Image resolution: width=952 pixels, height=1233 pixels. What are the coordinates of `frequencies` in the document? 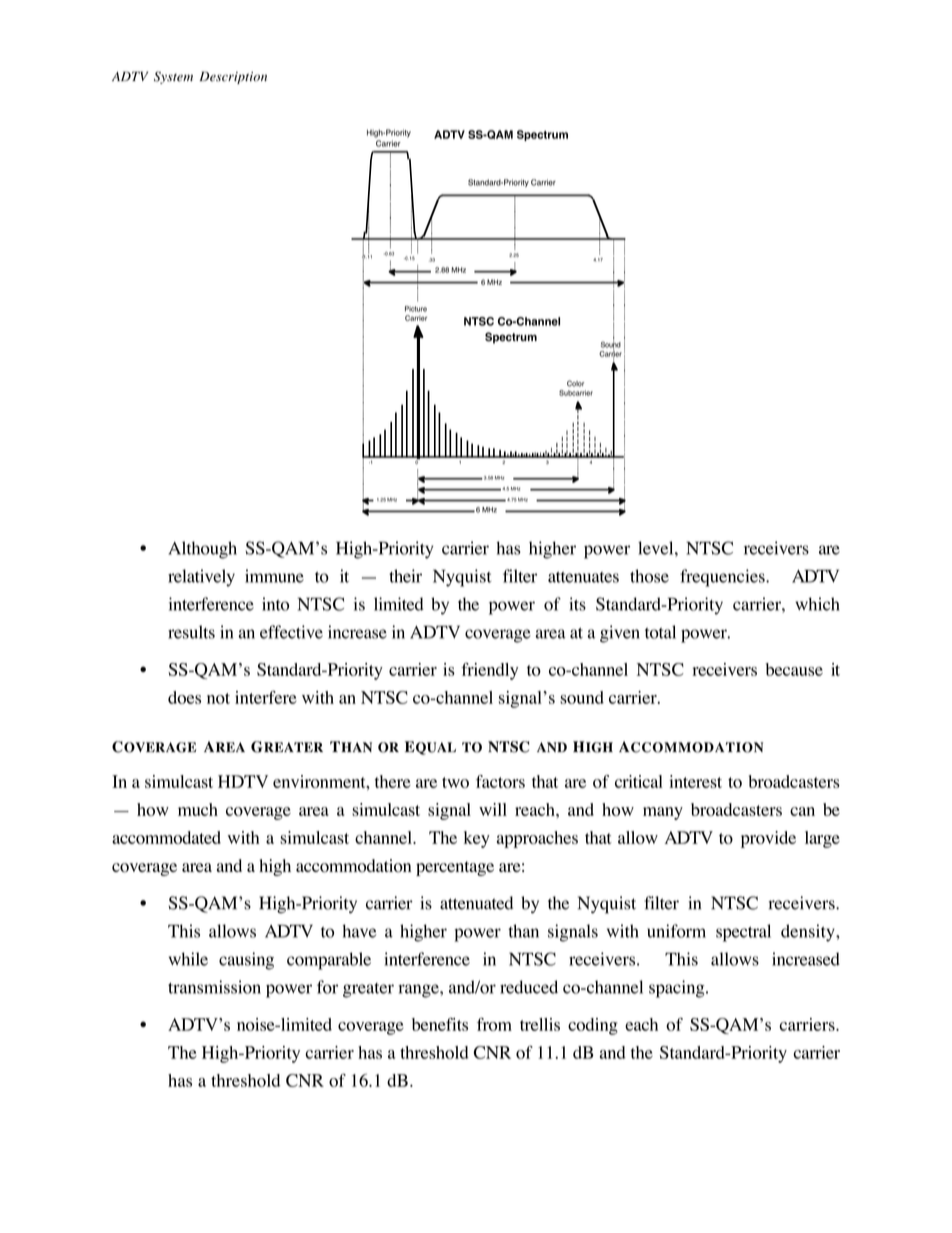 It's located at (723, 578).
